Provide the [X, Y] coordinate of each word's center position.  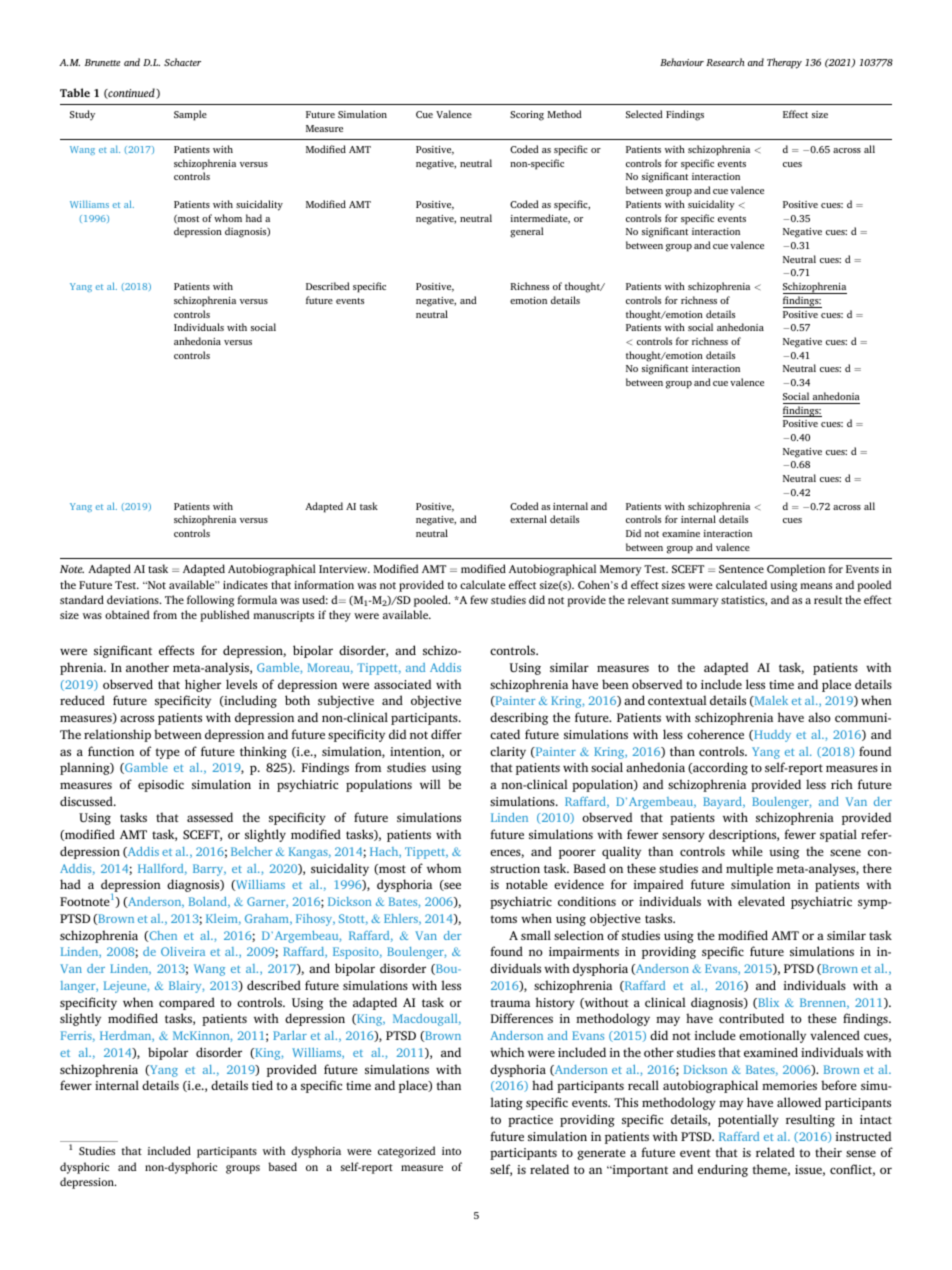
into [451, 1151]
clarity [508, 752]
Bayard [724, 803]
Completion [796, 570]
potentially [748, 1120]
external [528, 519]
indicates [245, 584]
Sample [190, 115]
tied [262, 1085]
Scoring [527, 116]
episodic [161, 785]
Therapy [784, 63]
